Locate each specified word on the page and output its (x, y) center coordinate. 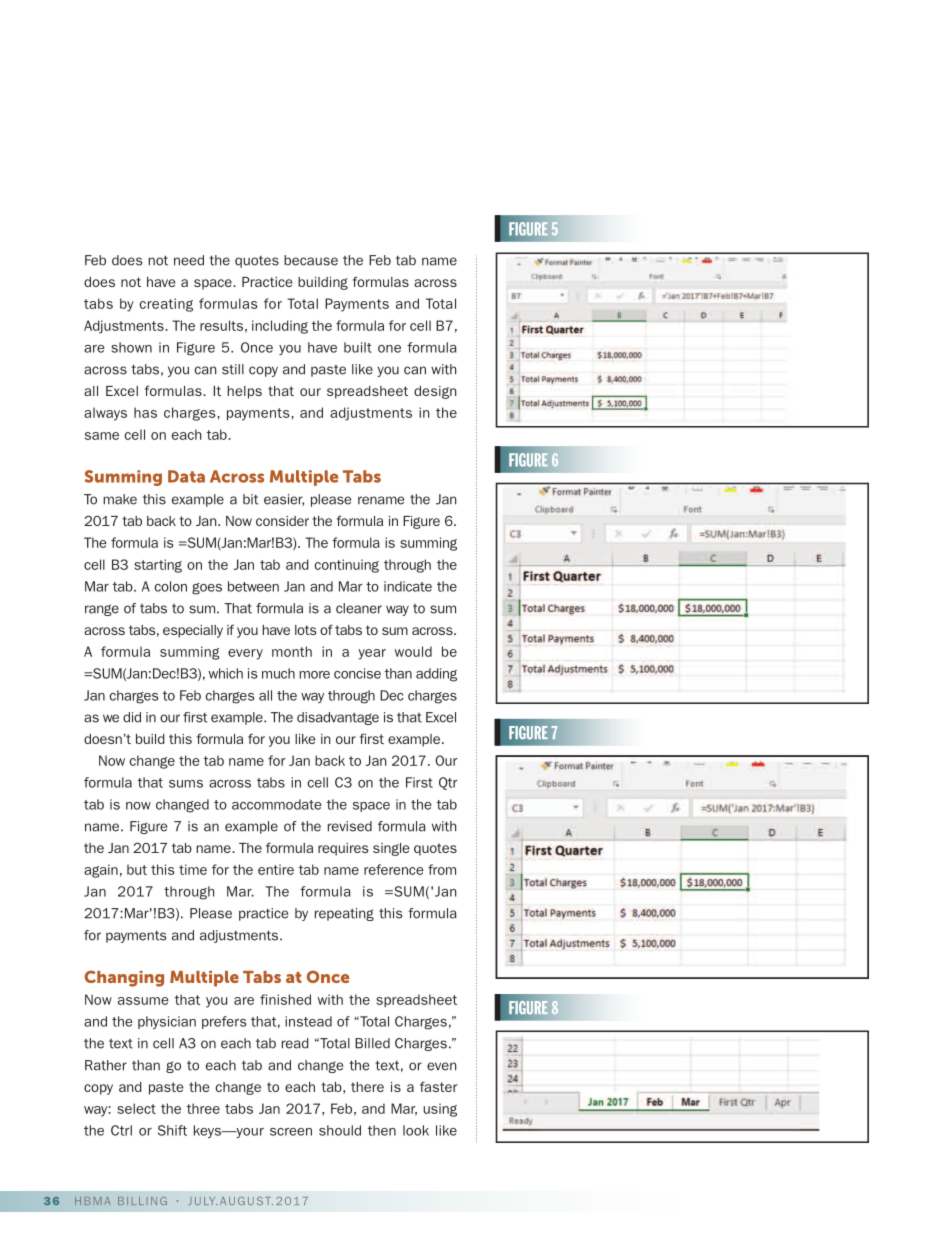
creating (166, 305)
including (280, 327)
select (136, 1108)
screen (291, 1132)
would (413, 651)
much (278, 673)
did (132, 717)
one (389, 349)
